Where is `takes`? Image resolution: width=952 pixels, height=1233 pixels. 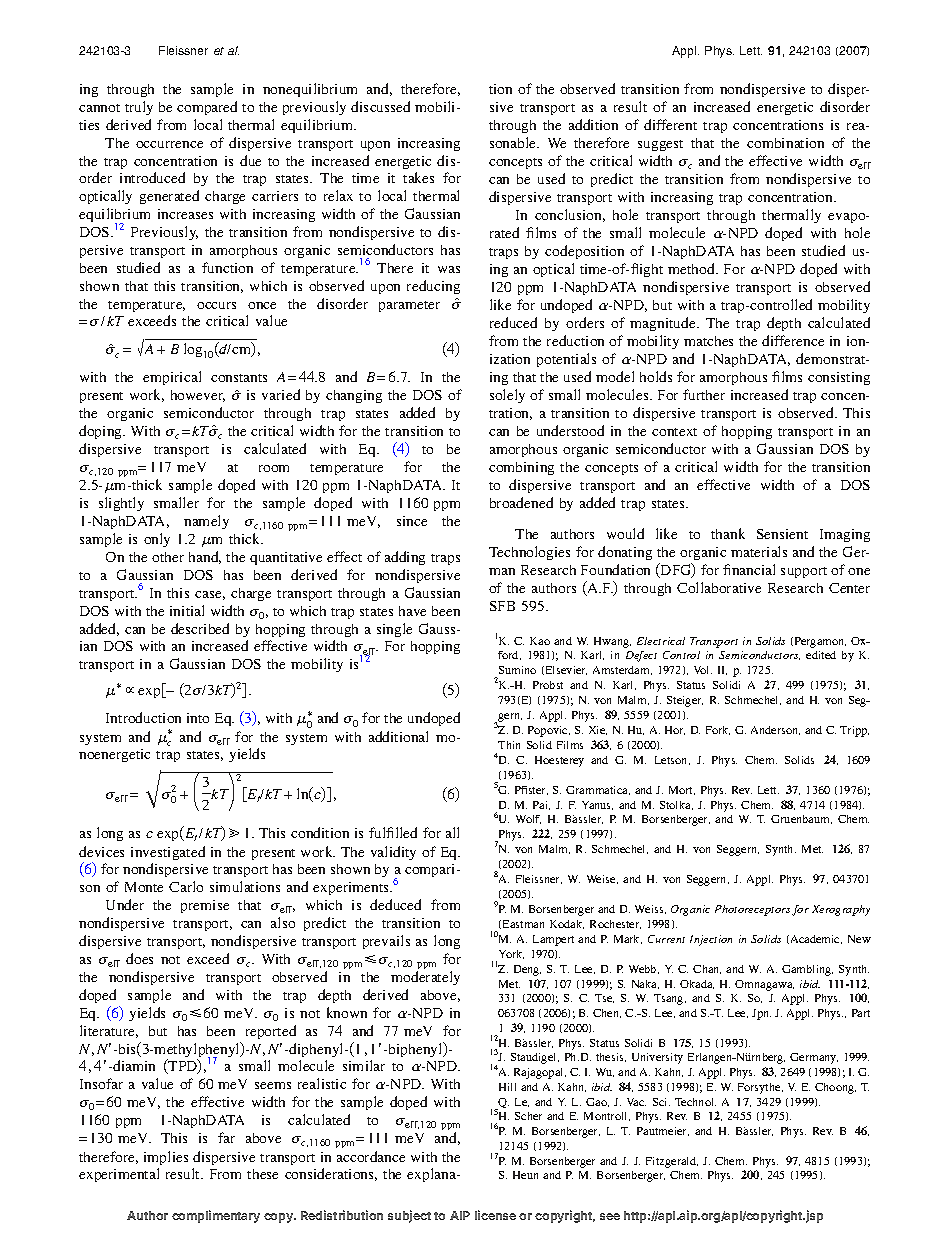 takes is located at coordinates (418, 177).
